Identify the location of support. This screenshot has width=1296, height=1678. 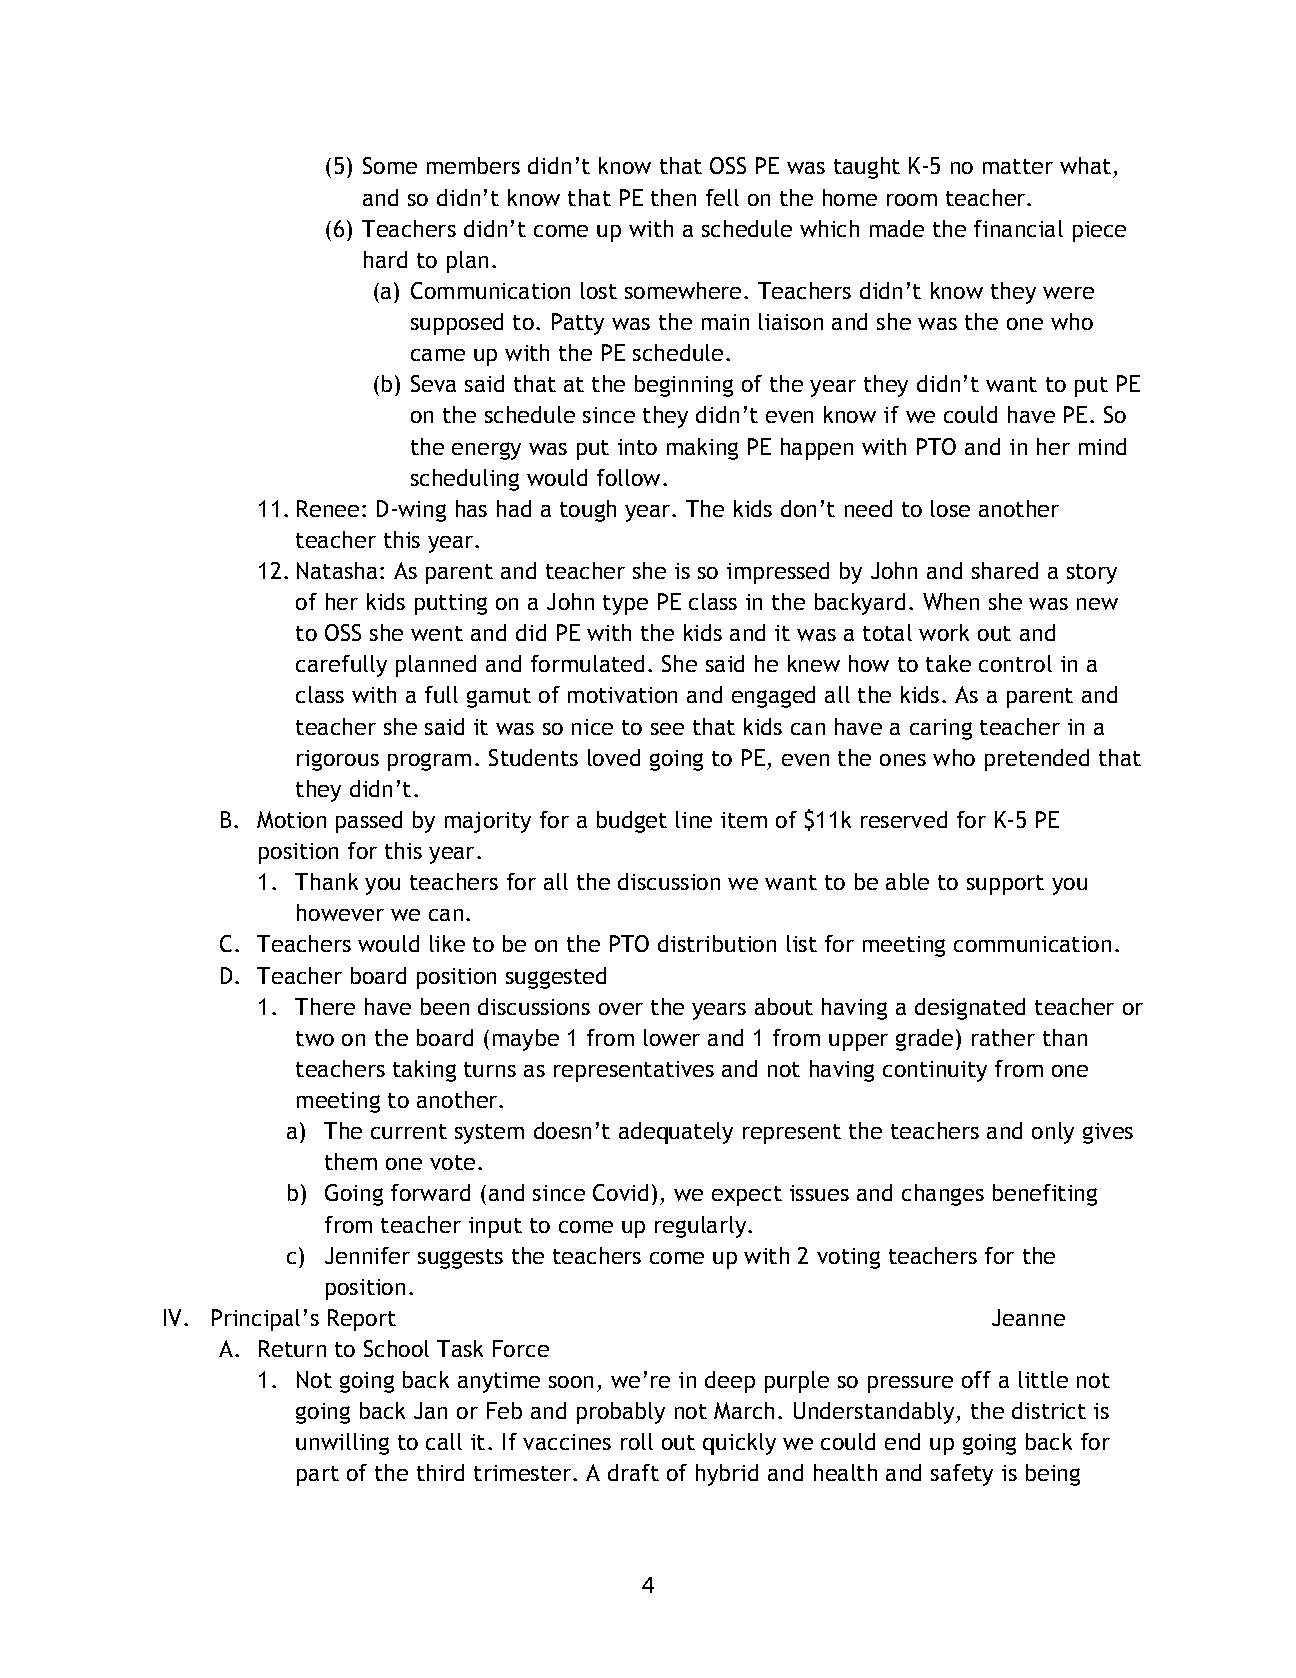
(1005, 885).
